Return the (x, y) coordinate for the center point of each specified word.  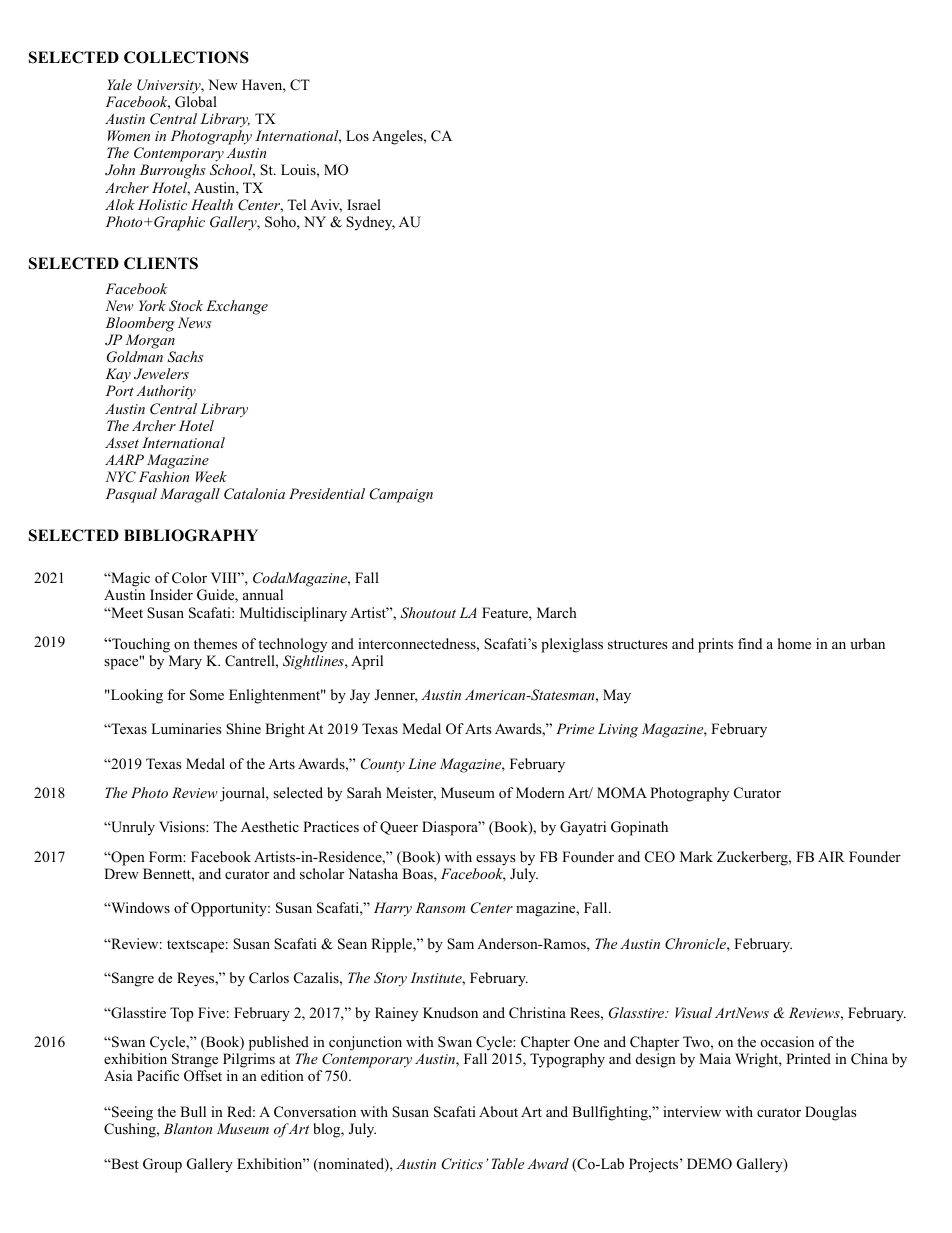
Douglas (830, 1113)
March (557, 612)
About (498, 1111)
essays (495, 860)
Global (196, 102)
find (750, 643)
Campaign (401, 495)
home (794, 643)
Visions (183, 827)
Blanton (188, 1128)
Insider (171, 594)
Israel (364, 204)
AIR (831, 856)
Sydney (370, 223)
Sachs (185, 357)
